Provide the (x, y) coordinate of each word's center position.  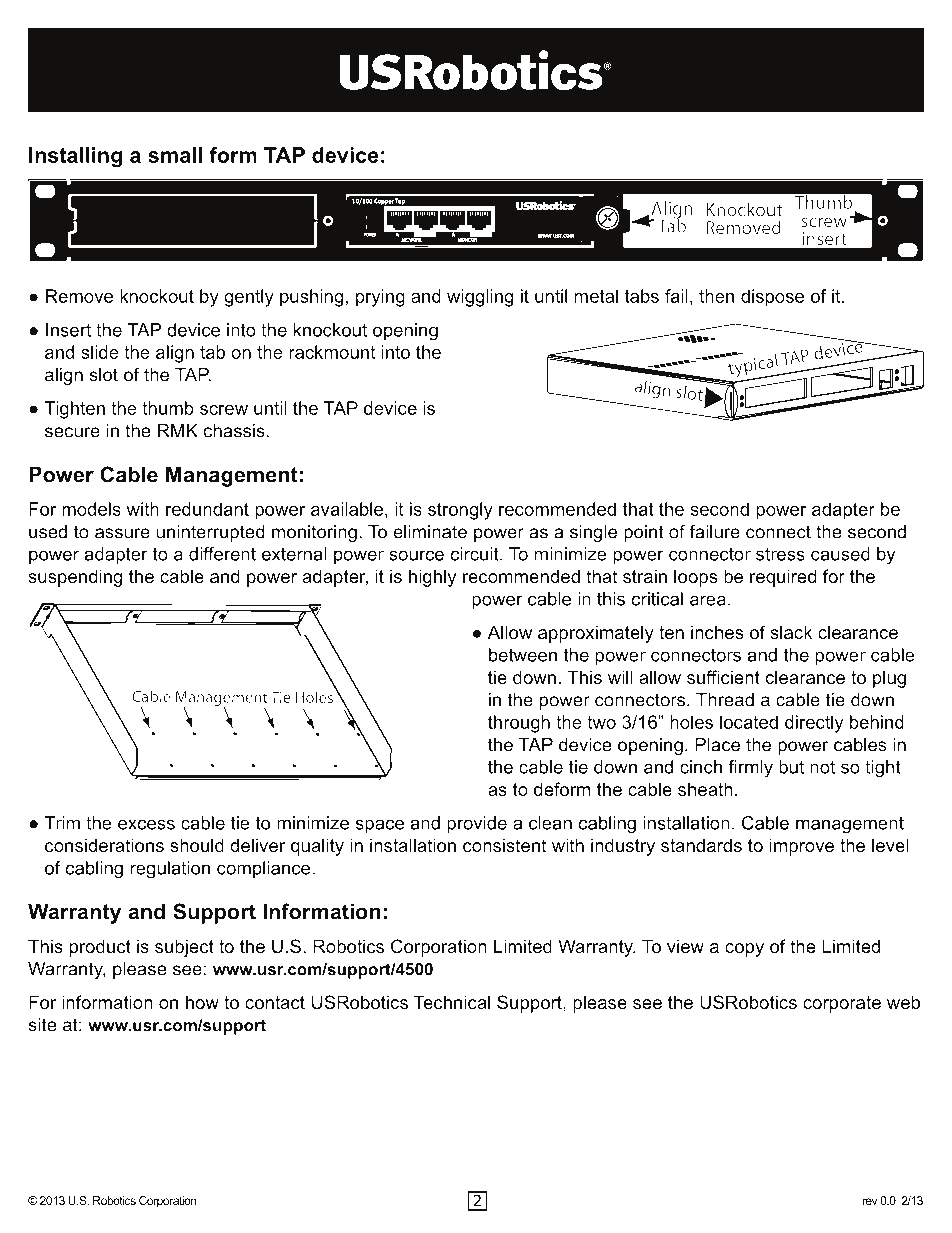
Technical (452, 1002)
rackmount (332, 352)
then (716, 296)
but (791, 767)
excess (146, 824)
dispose (772, 298)
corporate (842, 1004)
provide (477, 824)
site (43, 1025)
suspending (75, 578)
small (175, 155)
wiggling (480, 298)
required (783, 578)
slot (104, 375)
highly (432, 578)
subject (184, 948)
